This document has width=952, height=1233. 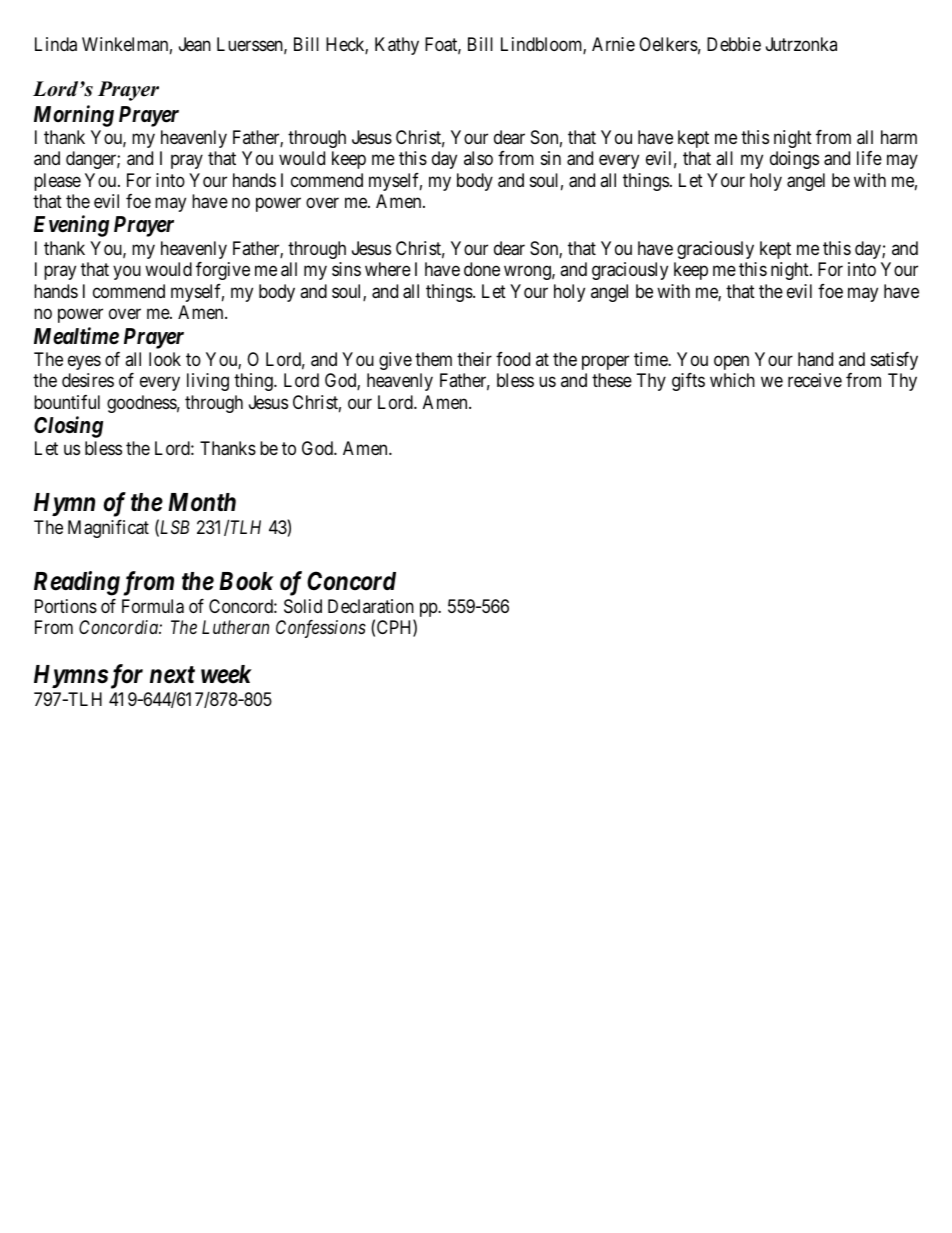 I want to click on Kathy, so click(x=397, y=46).
